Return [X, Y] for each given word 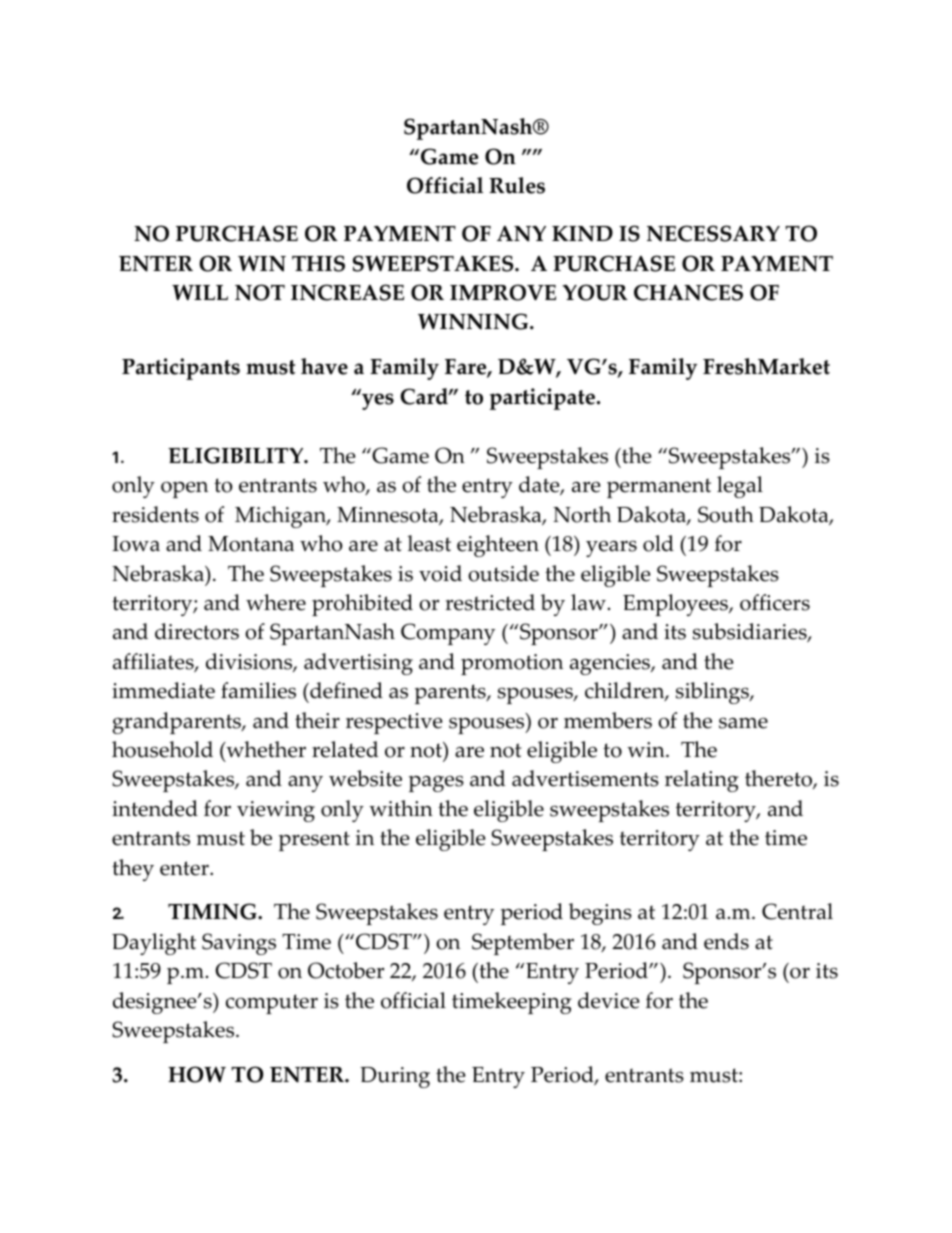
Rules [517, 185]
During [395, 1077]
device [609, 1000]
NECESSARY [713, 233]
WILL [200, 292]
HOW [197, 1074]
